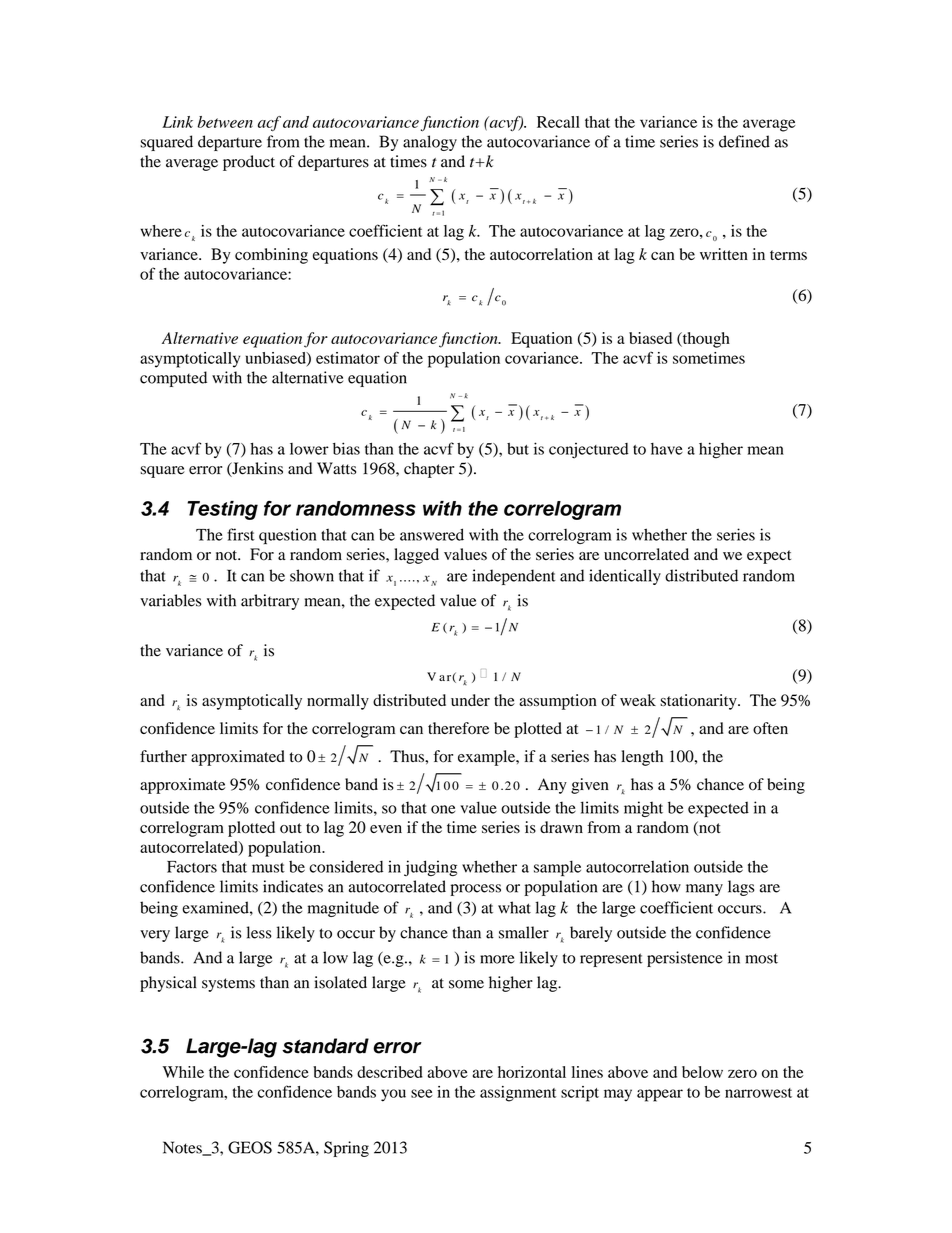  What do you see at coordinates (270, 602) in the screenshot?
I see `arbitrary` at bounding box center [270, 602].
